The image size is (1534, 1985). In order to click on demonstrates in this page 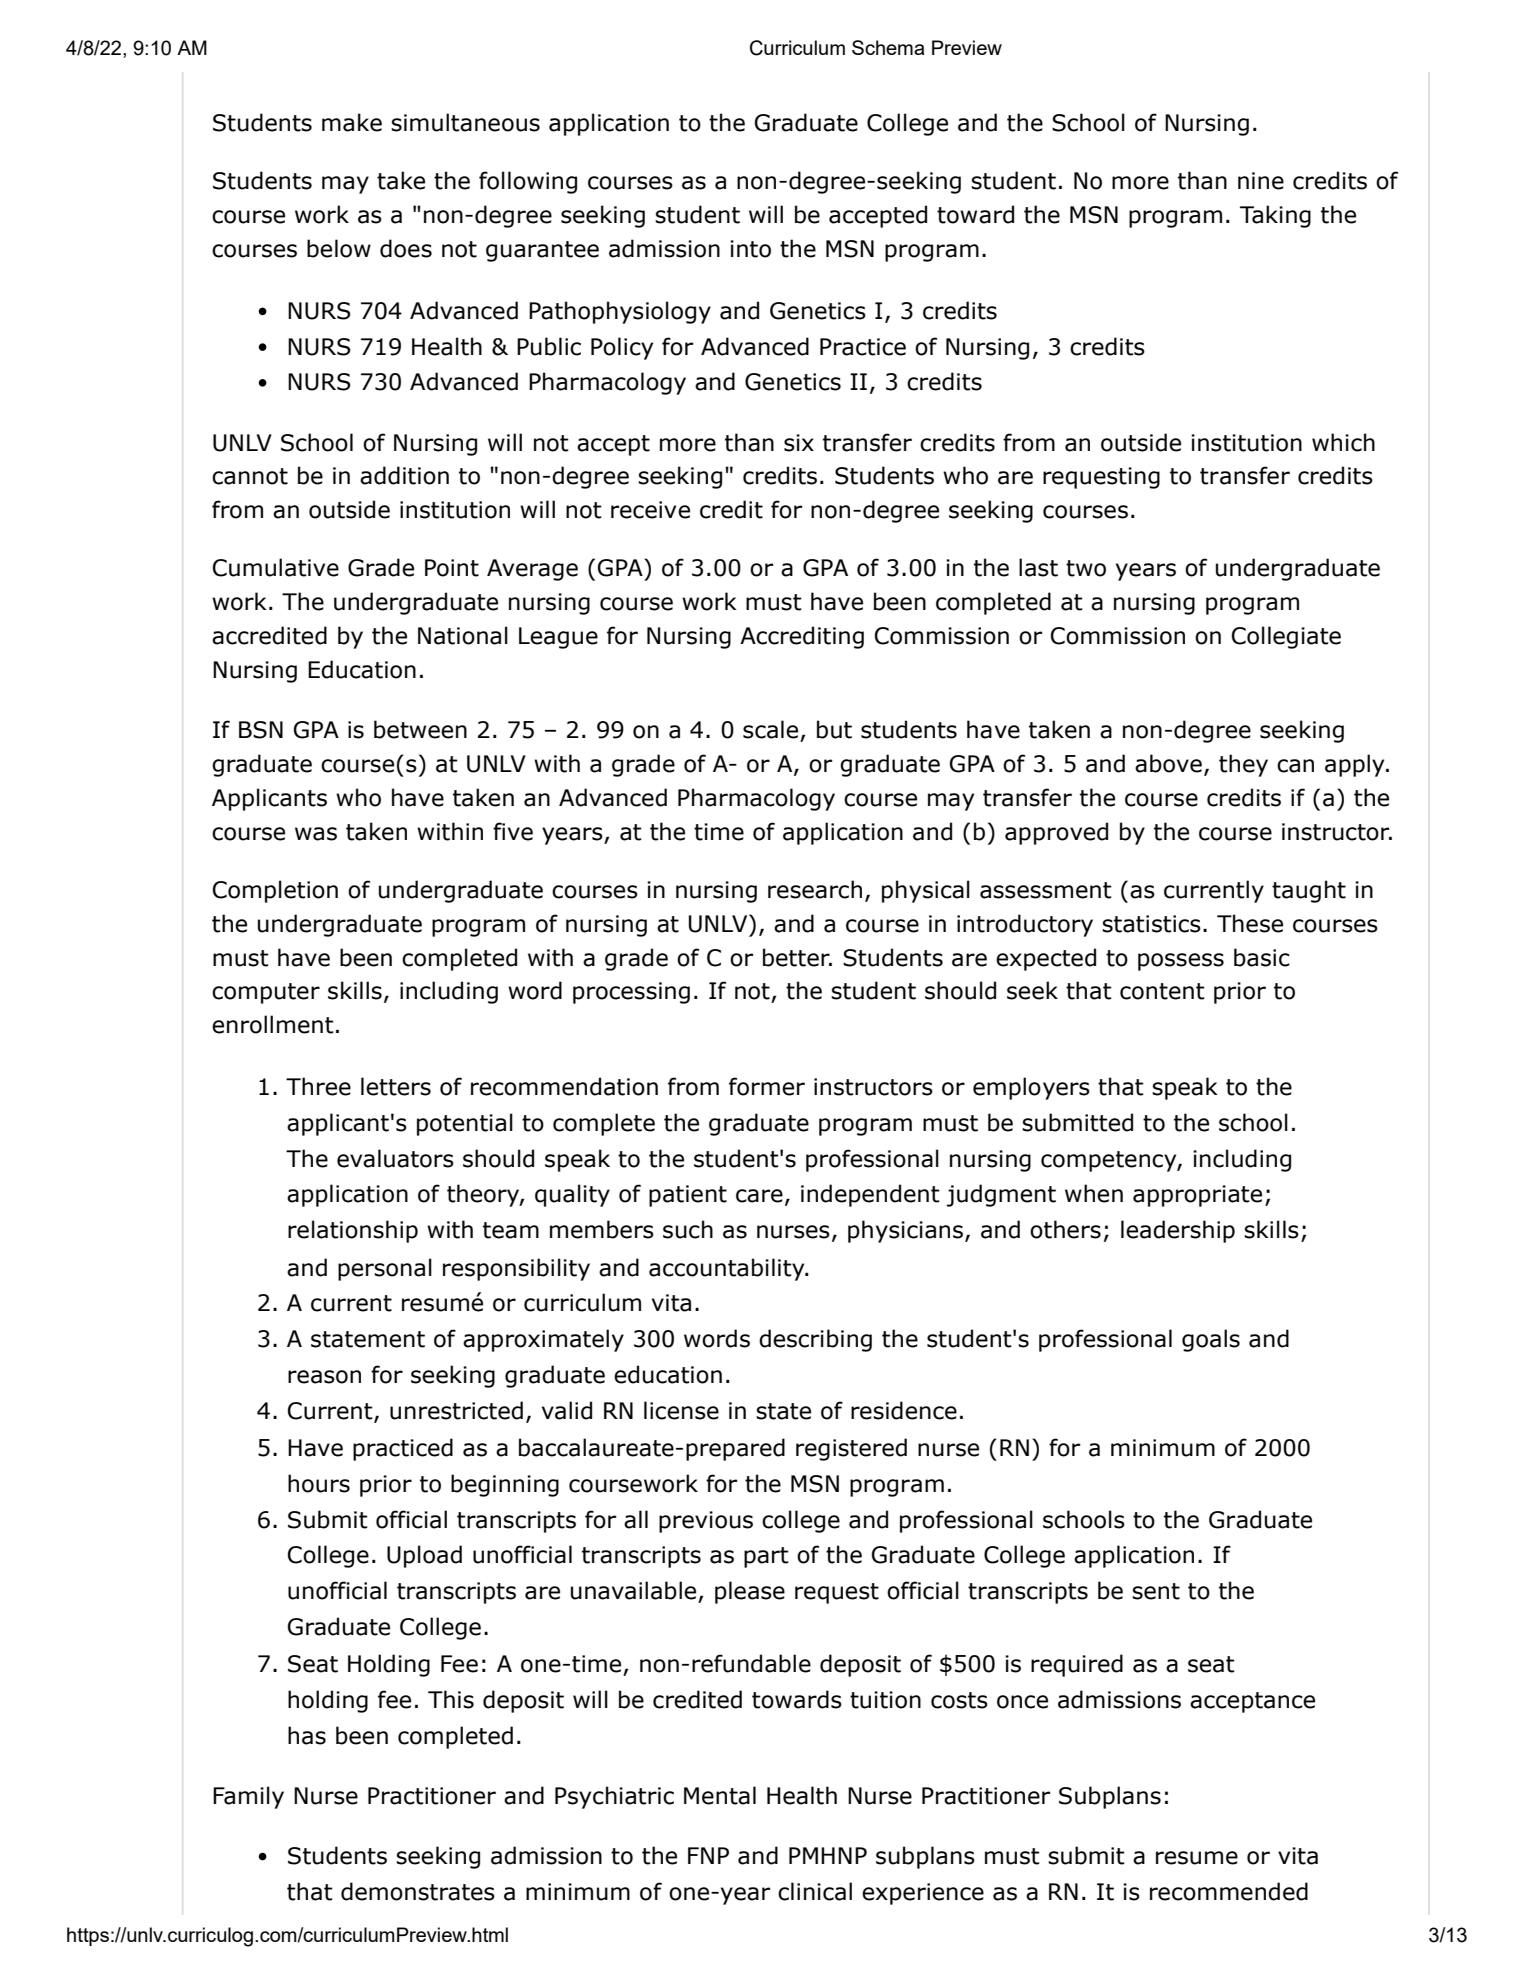, I will do `click(418, 1891)`.
